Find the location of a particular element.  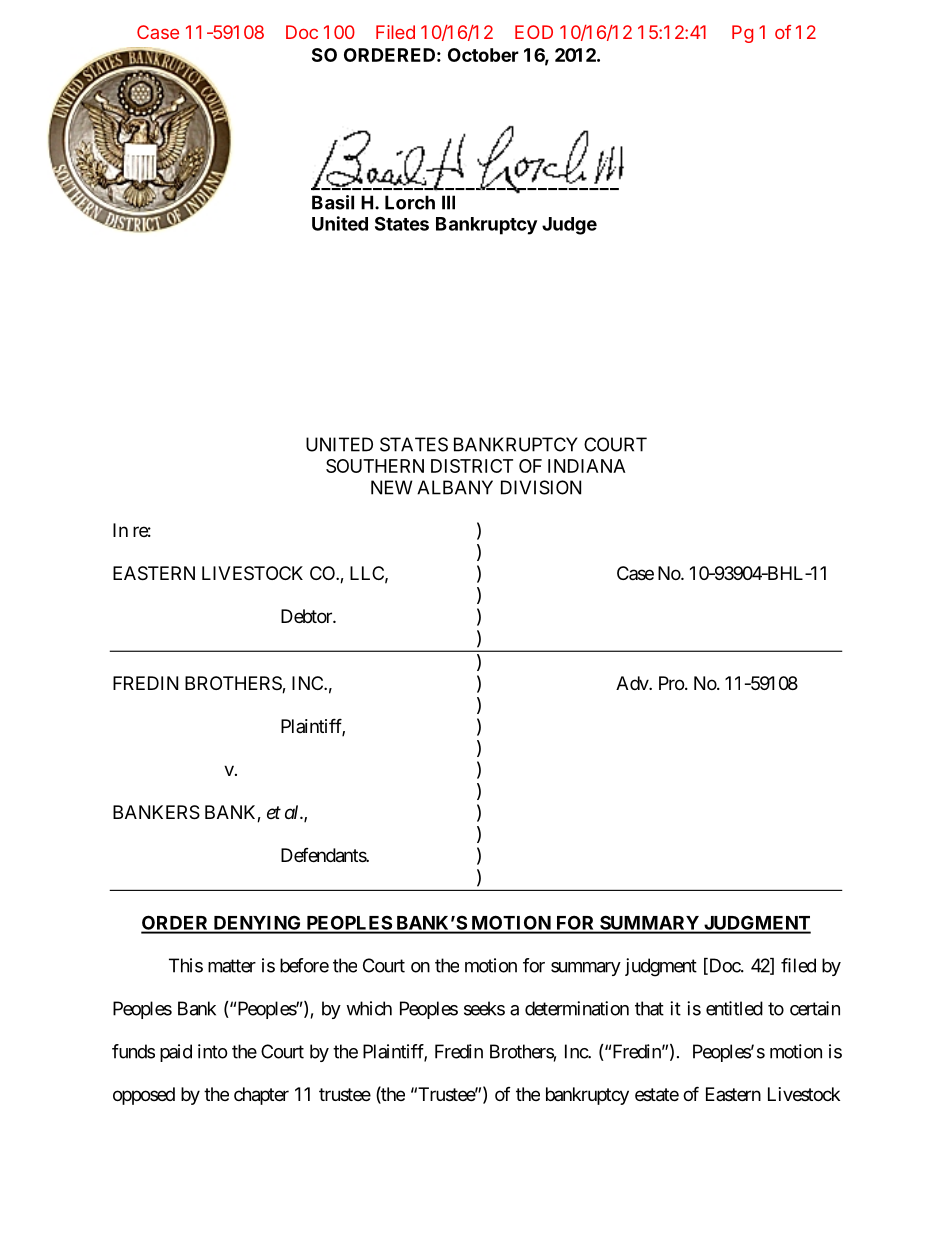

Debtor is located at coordinates (307, 616).
